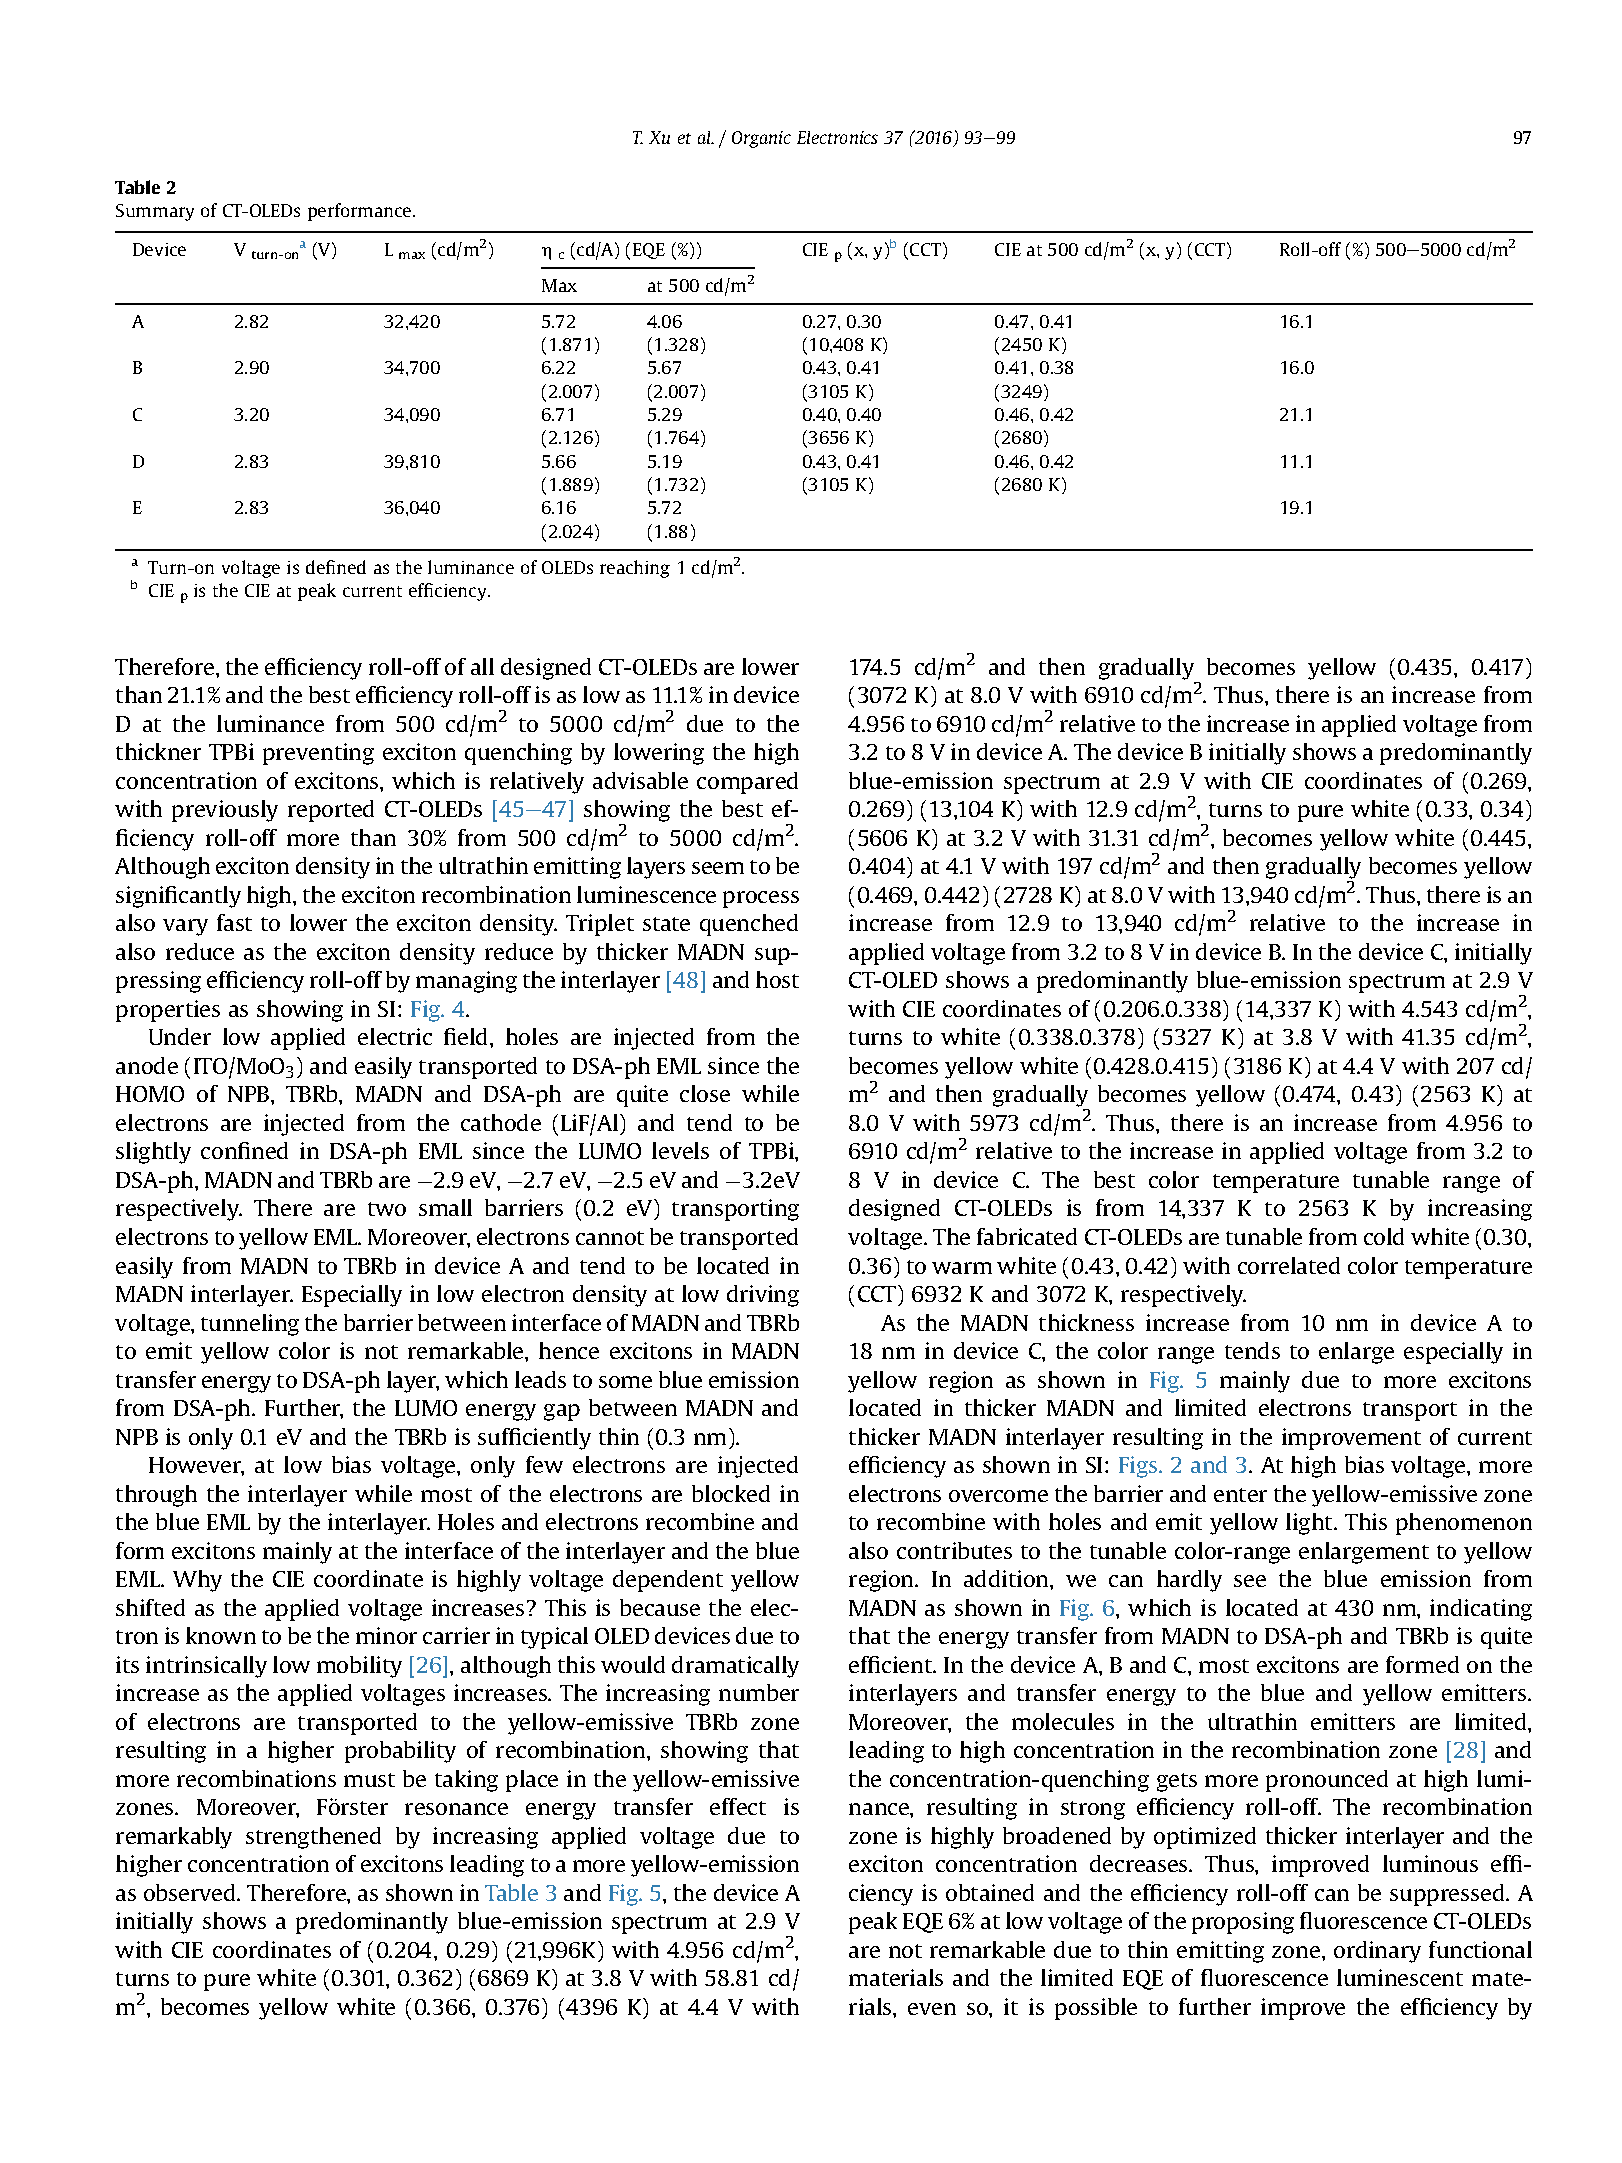  I want to click on observed, so click(191, 1892).
